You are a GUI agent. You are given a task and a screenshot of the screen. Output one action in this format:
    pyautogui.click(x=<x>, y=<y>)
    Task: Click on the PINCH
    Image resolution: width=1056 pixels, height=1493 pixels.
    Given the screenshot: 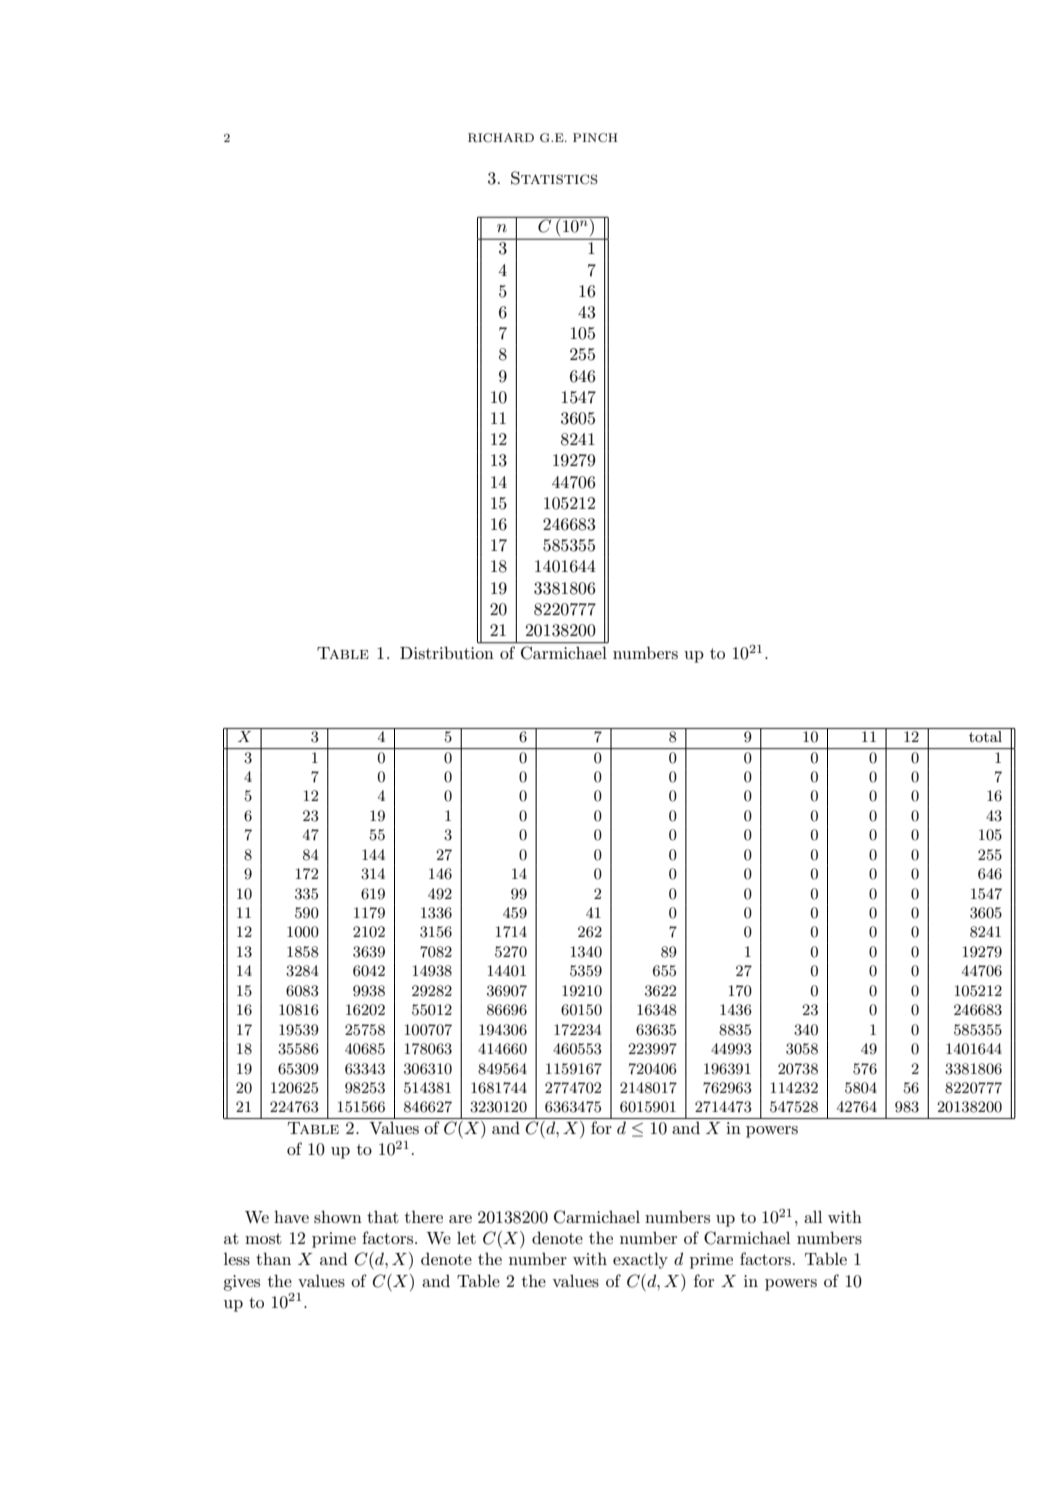 What is the action you would take?
    pyautogui.click(x=595, y=138)
